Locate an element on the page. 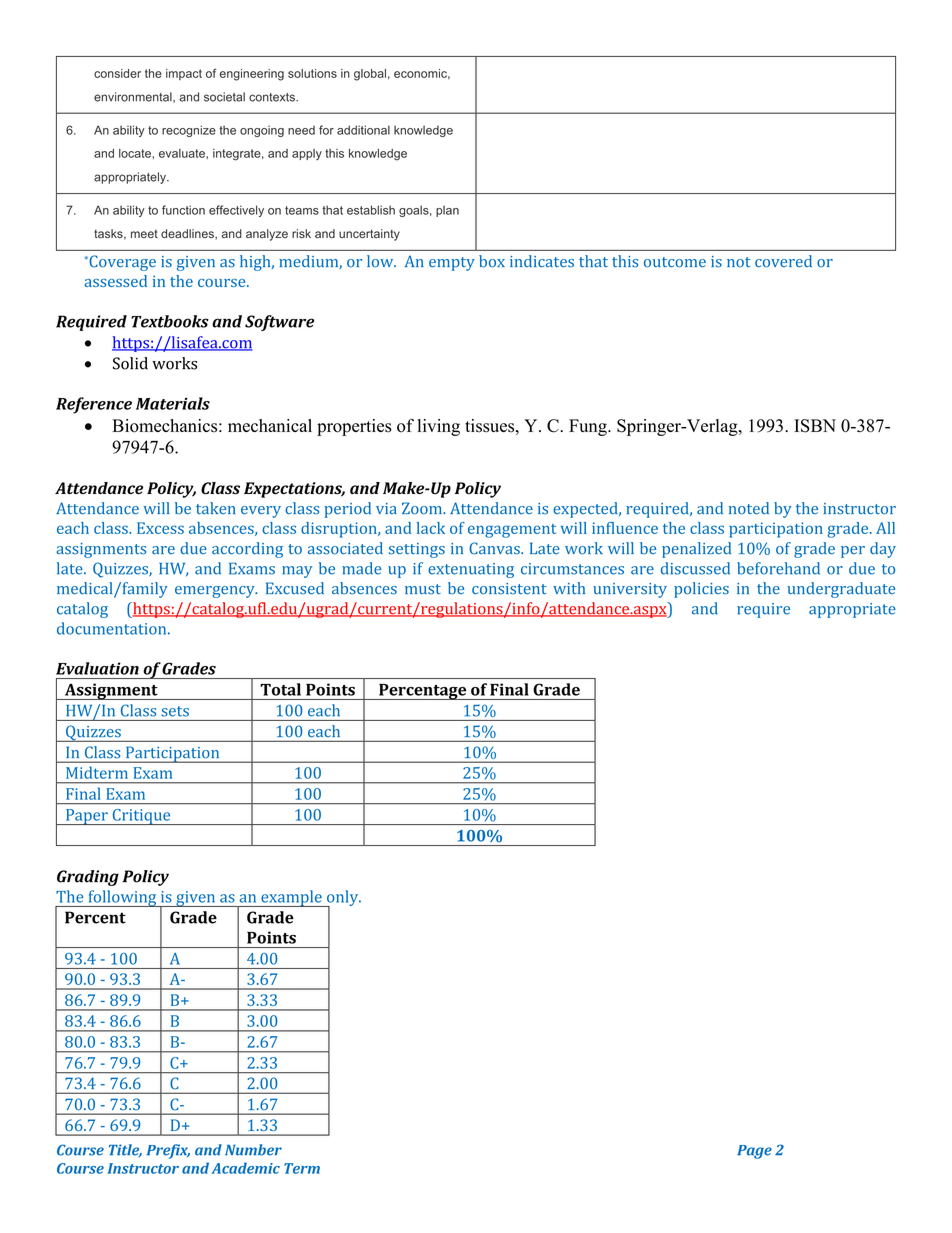 The image size is (952, 1233). Page is located at coordinates (754, 1152).
